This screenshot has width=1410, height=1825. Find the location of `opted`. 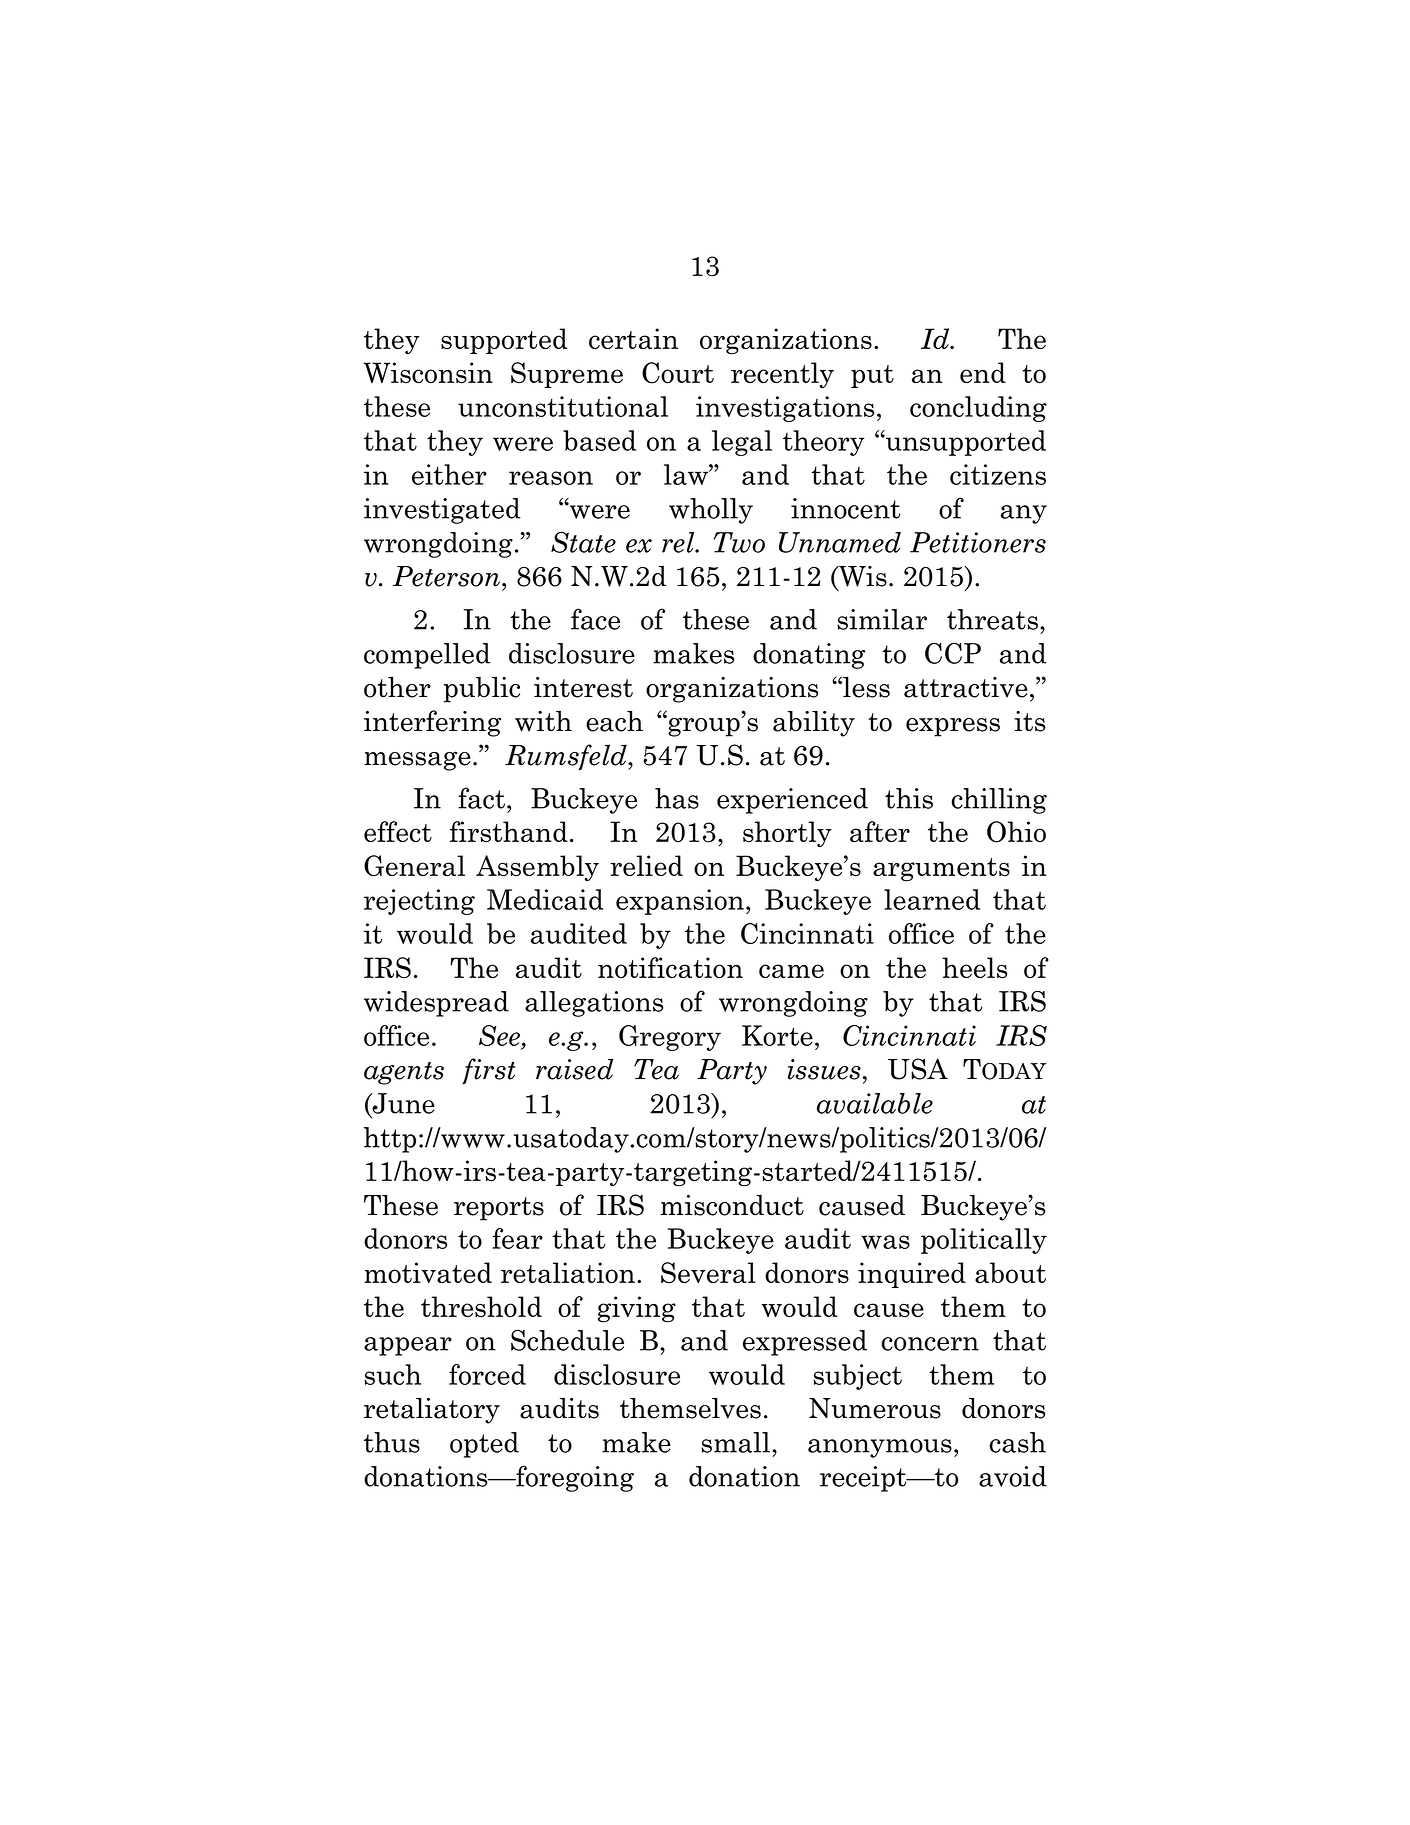

opted is located at coordinates (484, 1445).
